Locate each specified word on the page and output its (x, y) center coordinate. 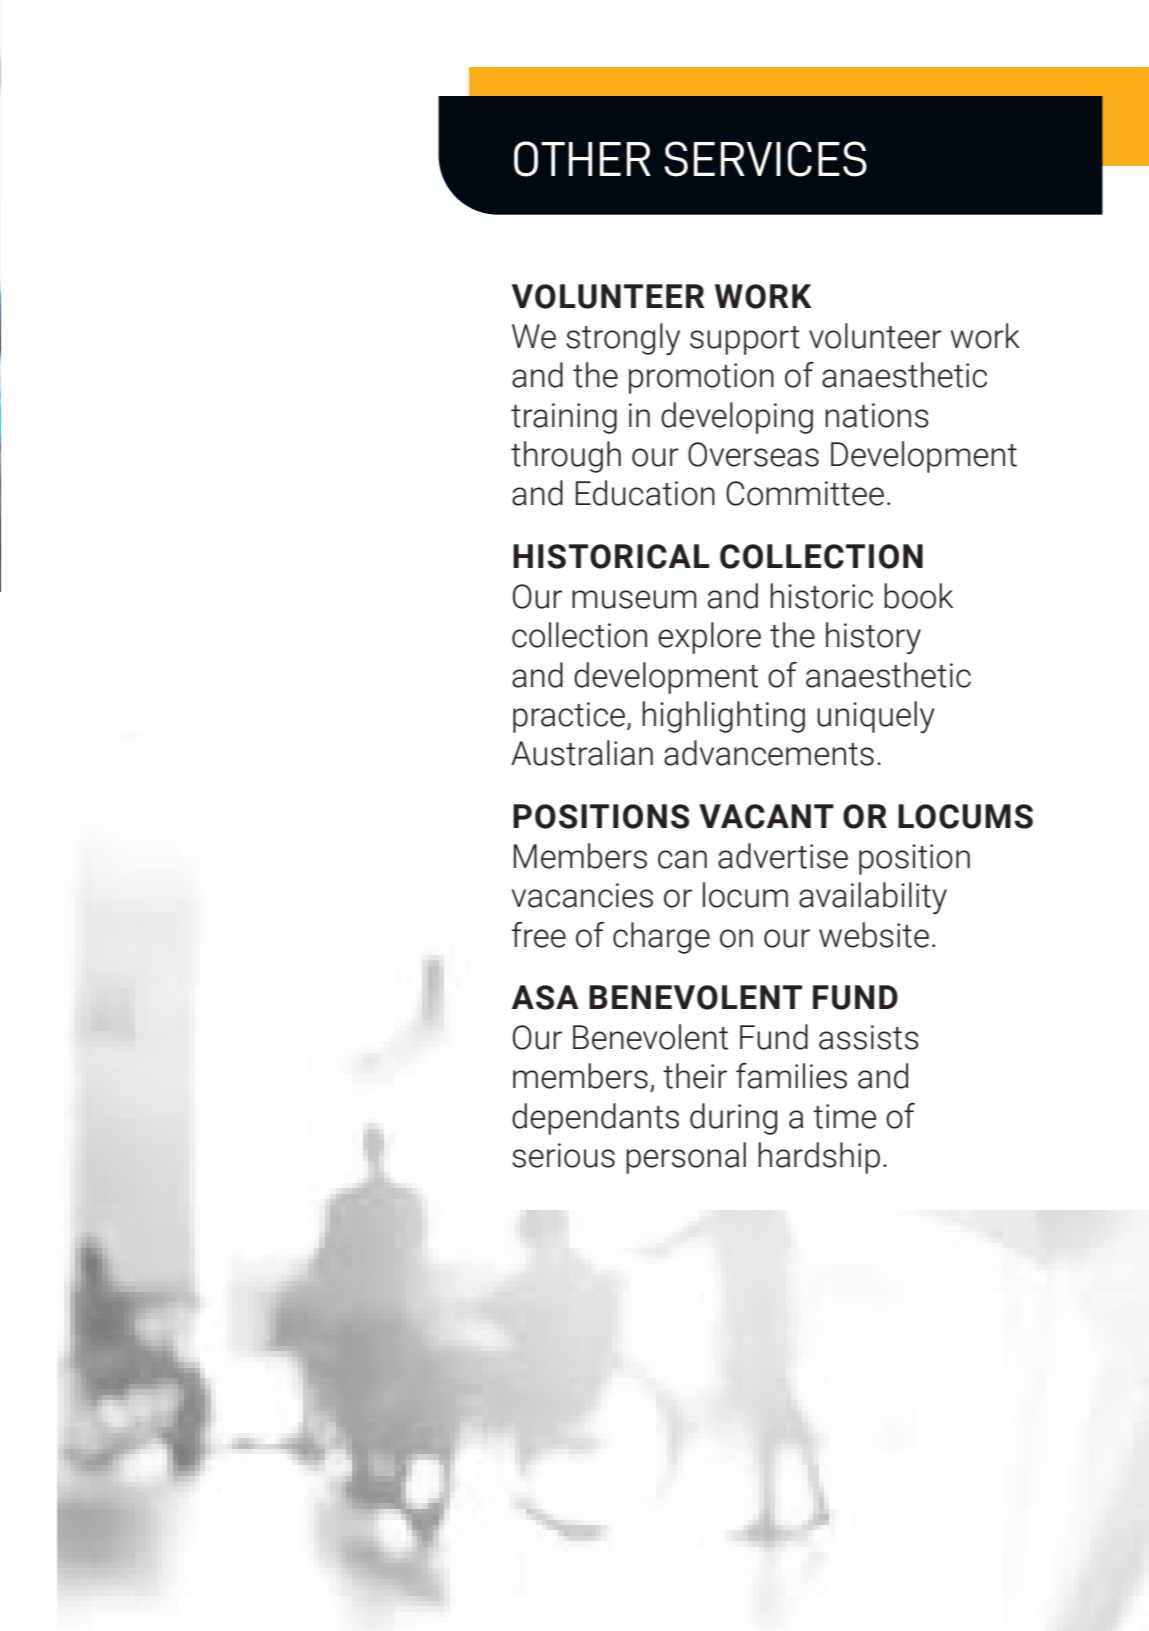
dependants (595, 1119)
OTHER (582, 159)
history (873, 638)
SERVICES (765, 159)
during (733, 1119)
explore (709, 638)
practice (569, 717)
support (745, 340)
